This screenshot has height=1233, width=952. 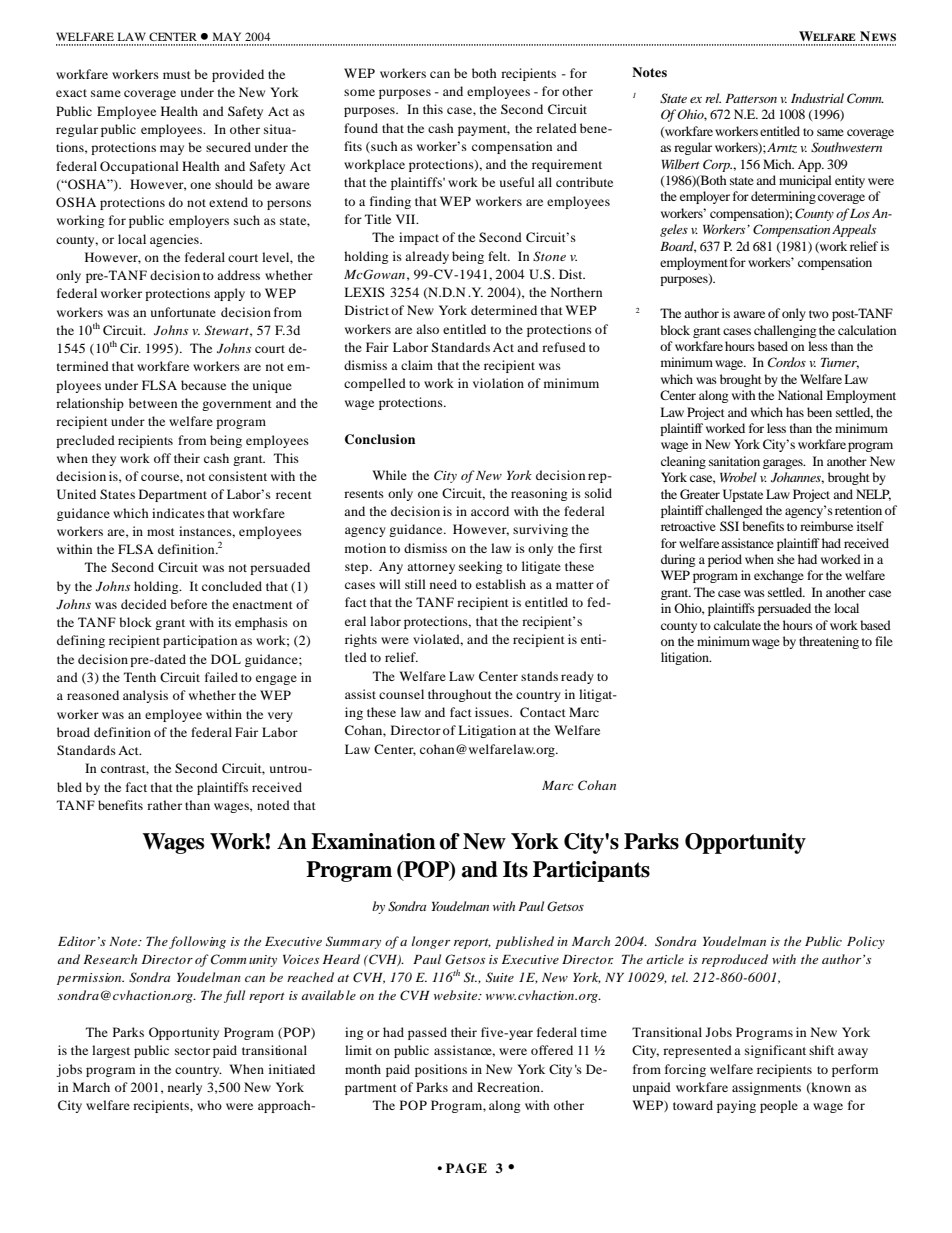 What do you see at coordinates (817, 98) in the screenshot?
I see `Industrial` at bounding box center [817, 98].
